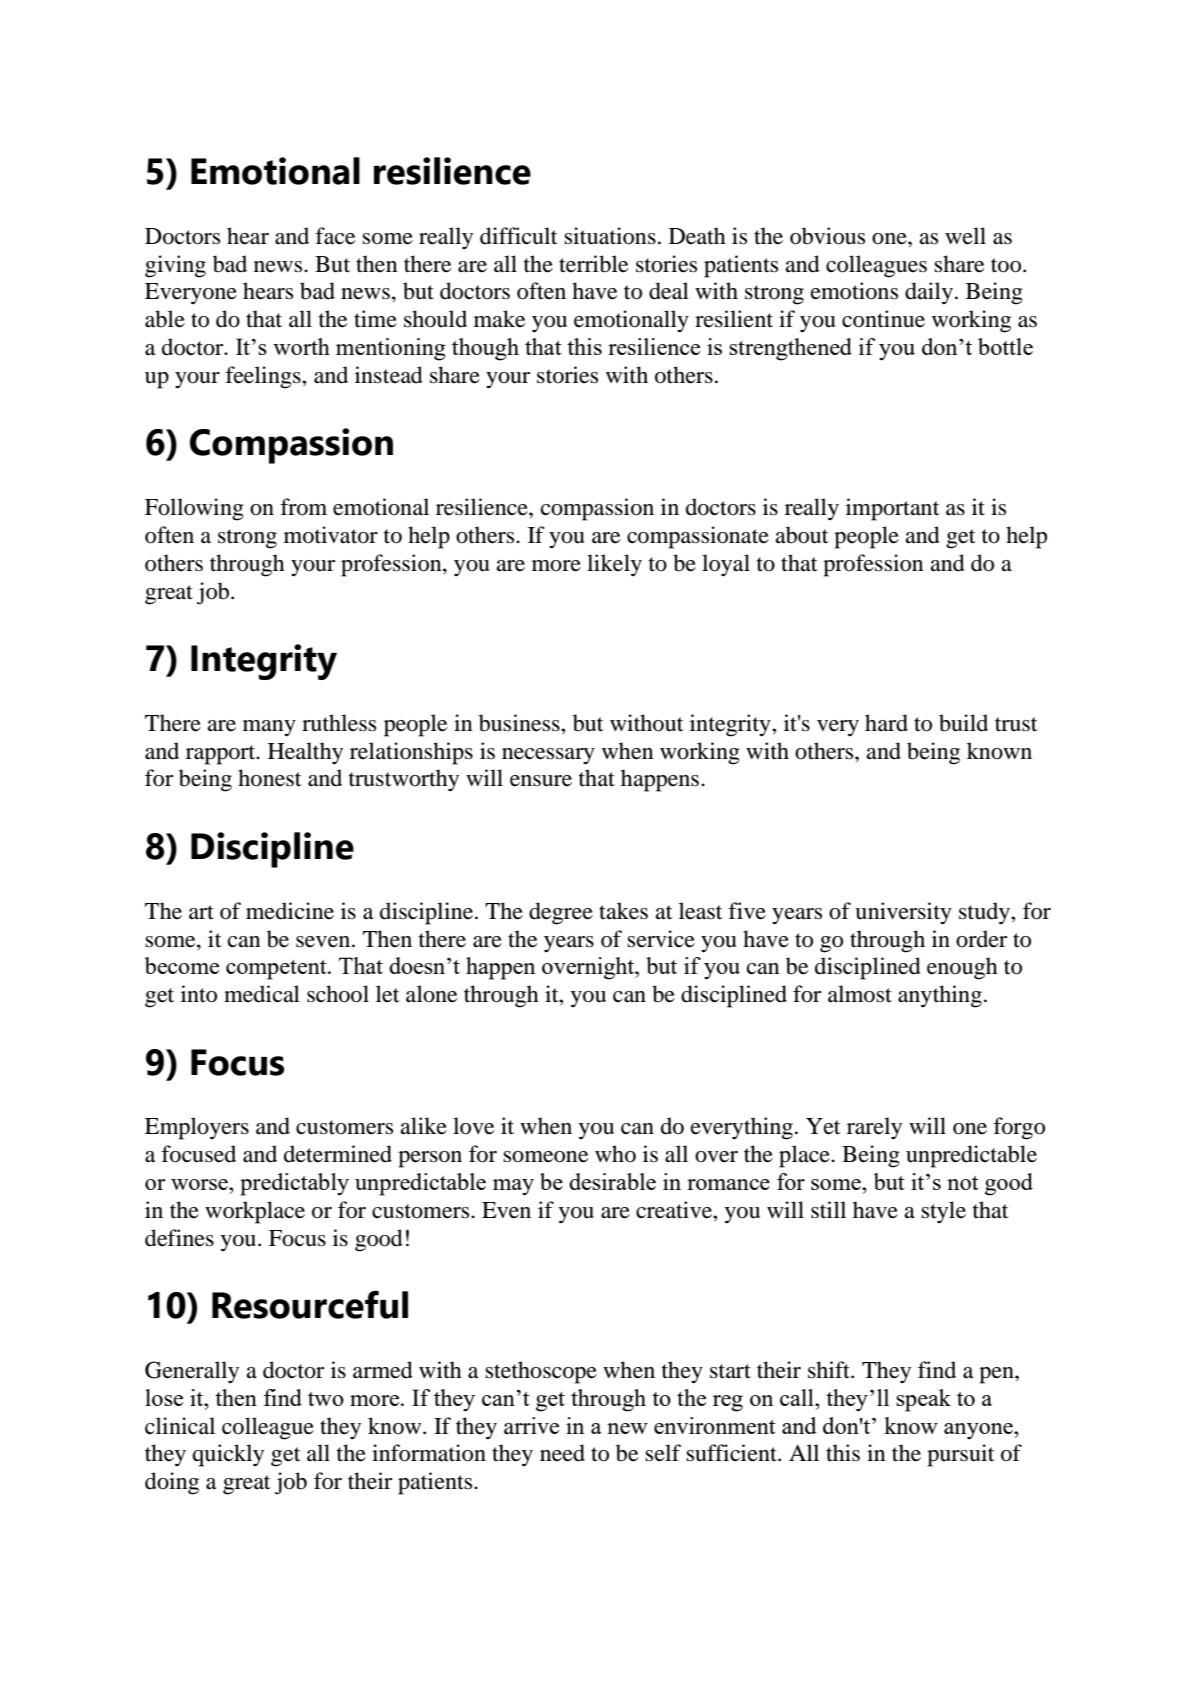  I want to click on pursuit, so click(961, 1455).
